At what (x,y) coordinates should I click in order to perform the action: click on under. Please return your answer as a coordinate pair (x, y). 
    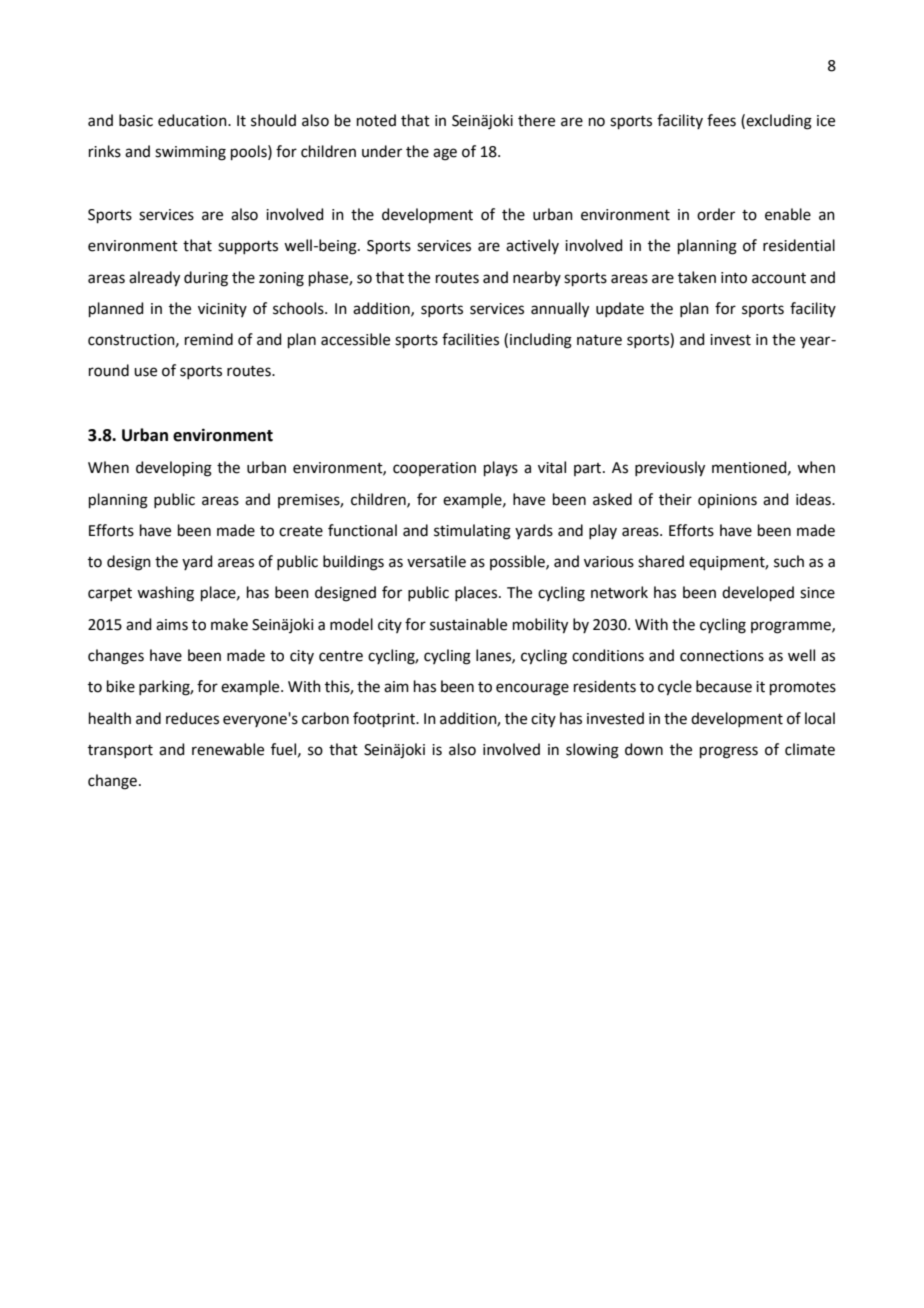
    Looking at the image, I should click on (382, 151).
